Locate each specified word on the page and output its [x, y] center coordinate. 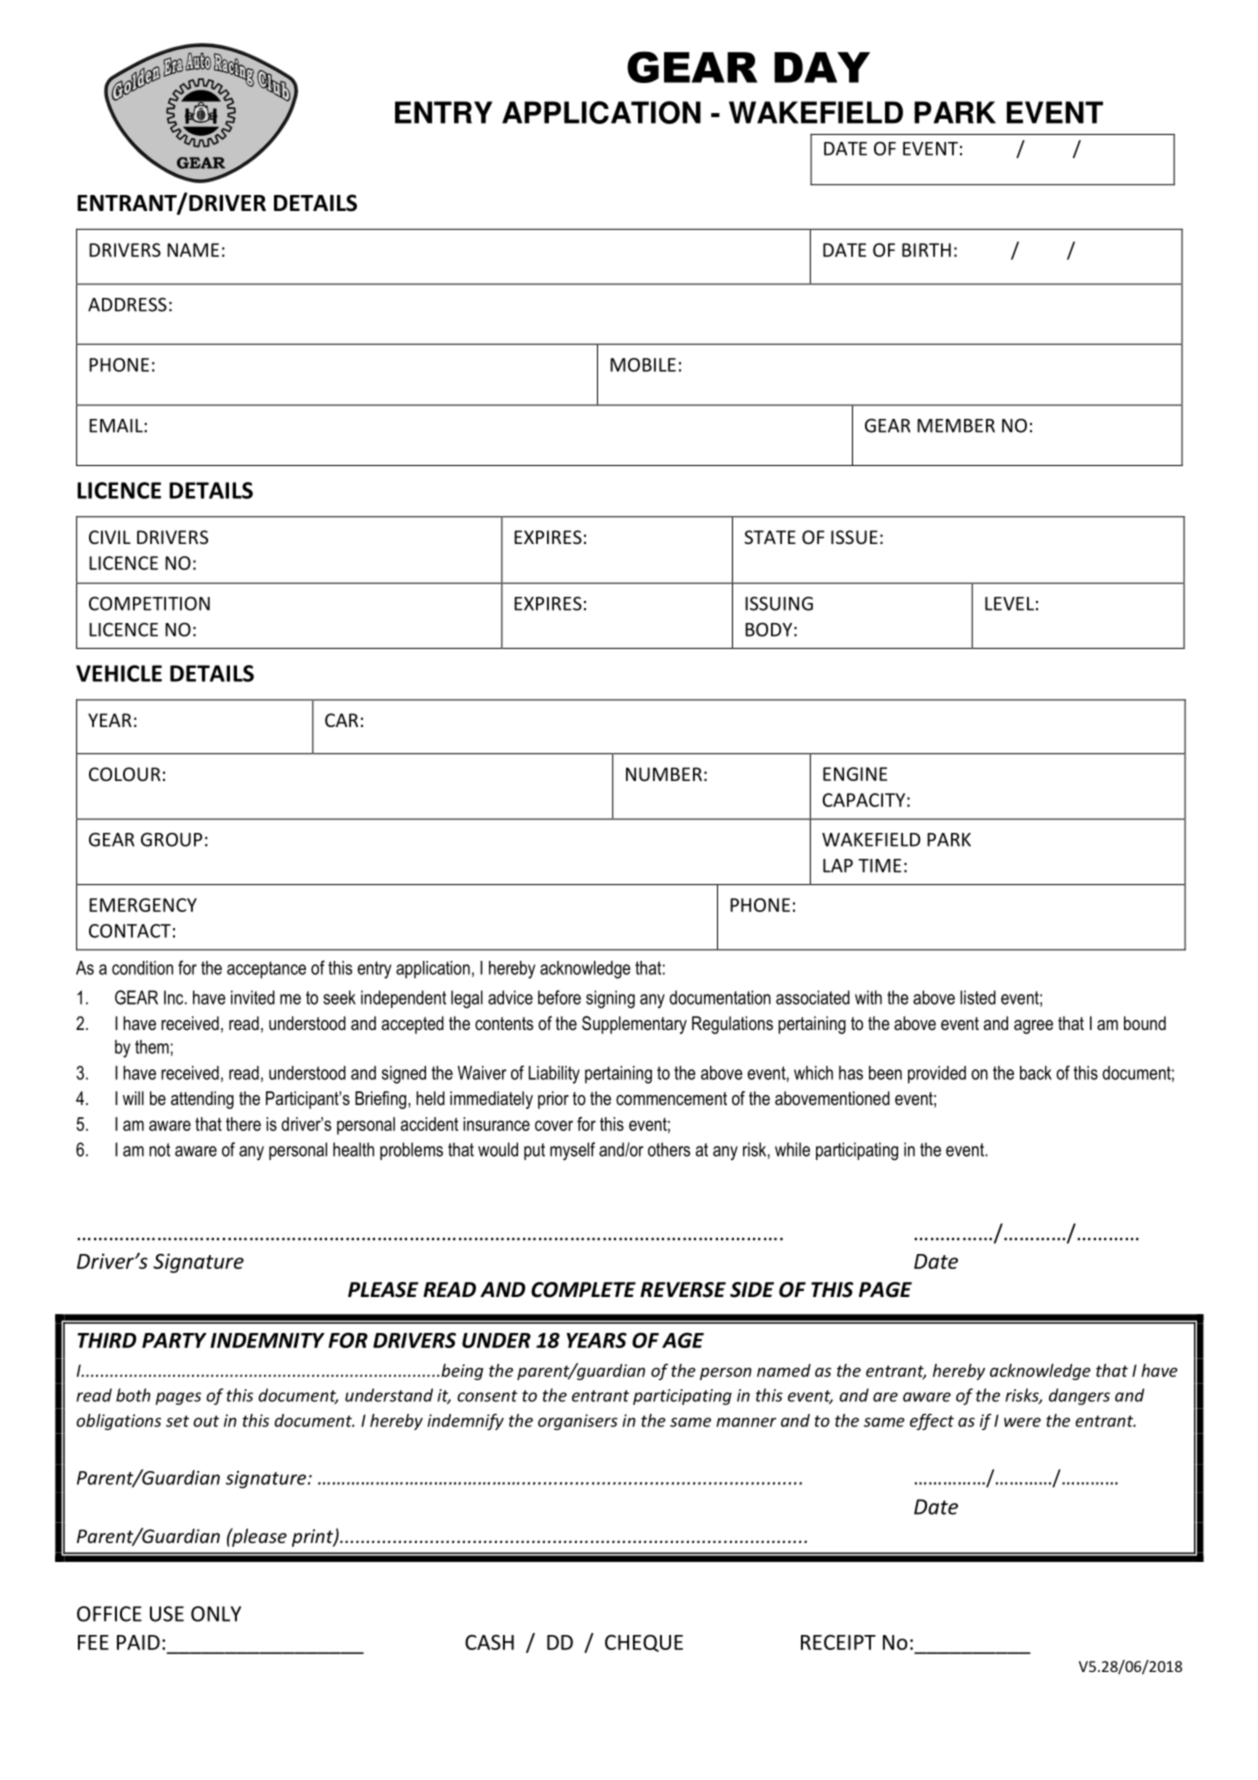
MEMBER [956, 426]
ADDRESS [127, 304]
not [159, 1150]
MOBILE [643, 365]
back [1036, 1073]
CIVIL [110, 537]
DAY [822, 67]
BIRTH [926, 250]
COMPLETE [583, 1290]
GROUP [171, 839]
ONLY [216, 1614]
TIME [879, 866]
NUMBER [664, 774]
